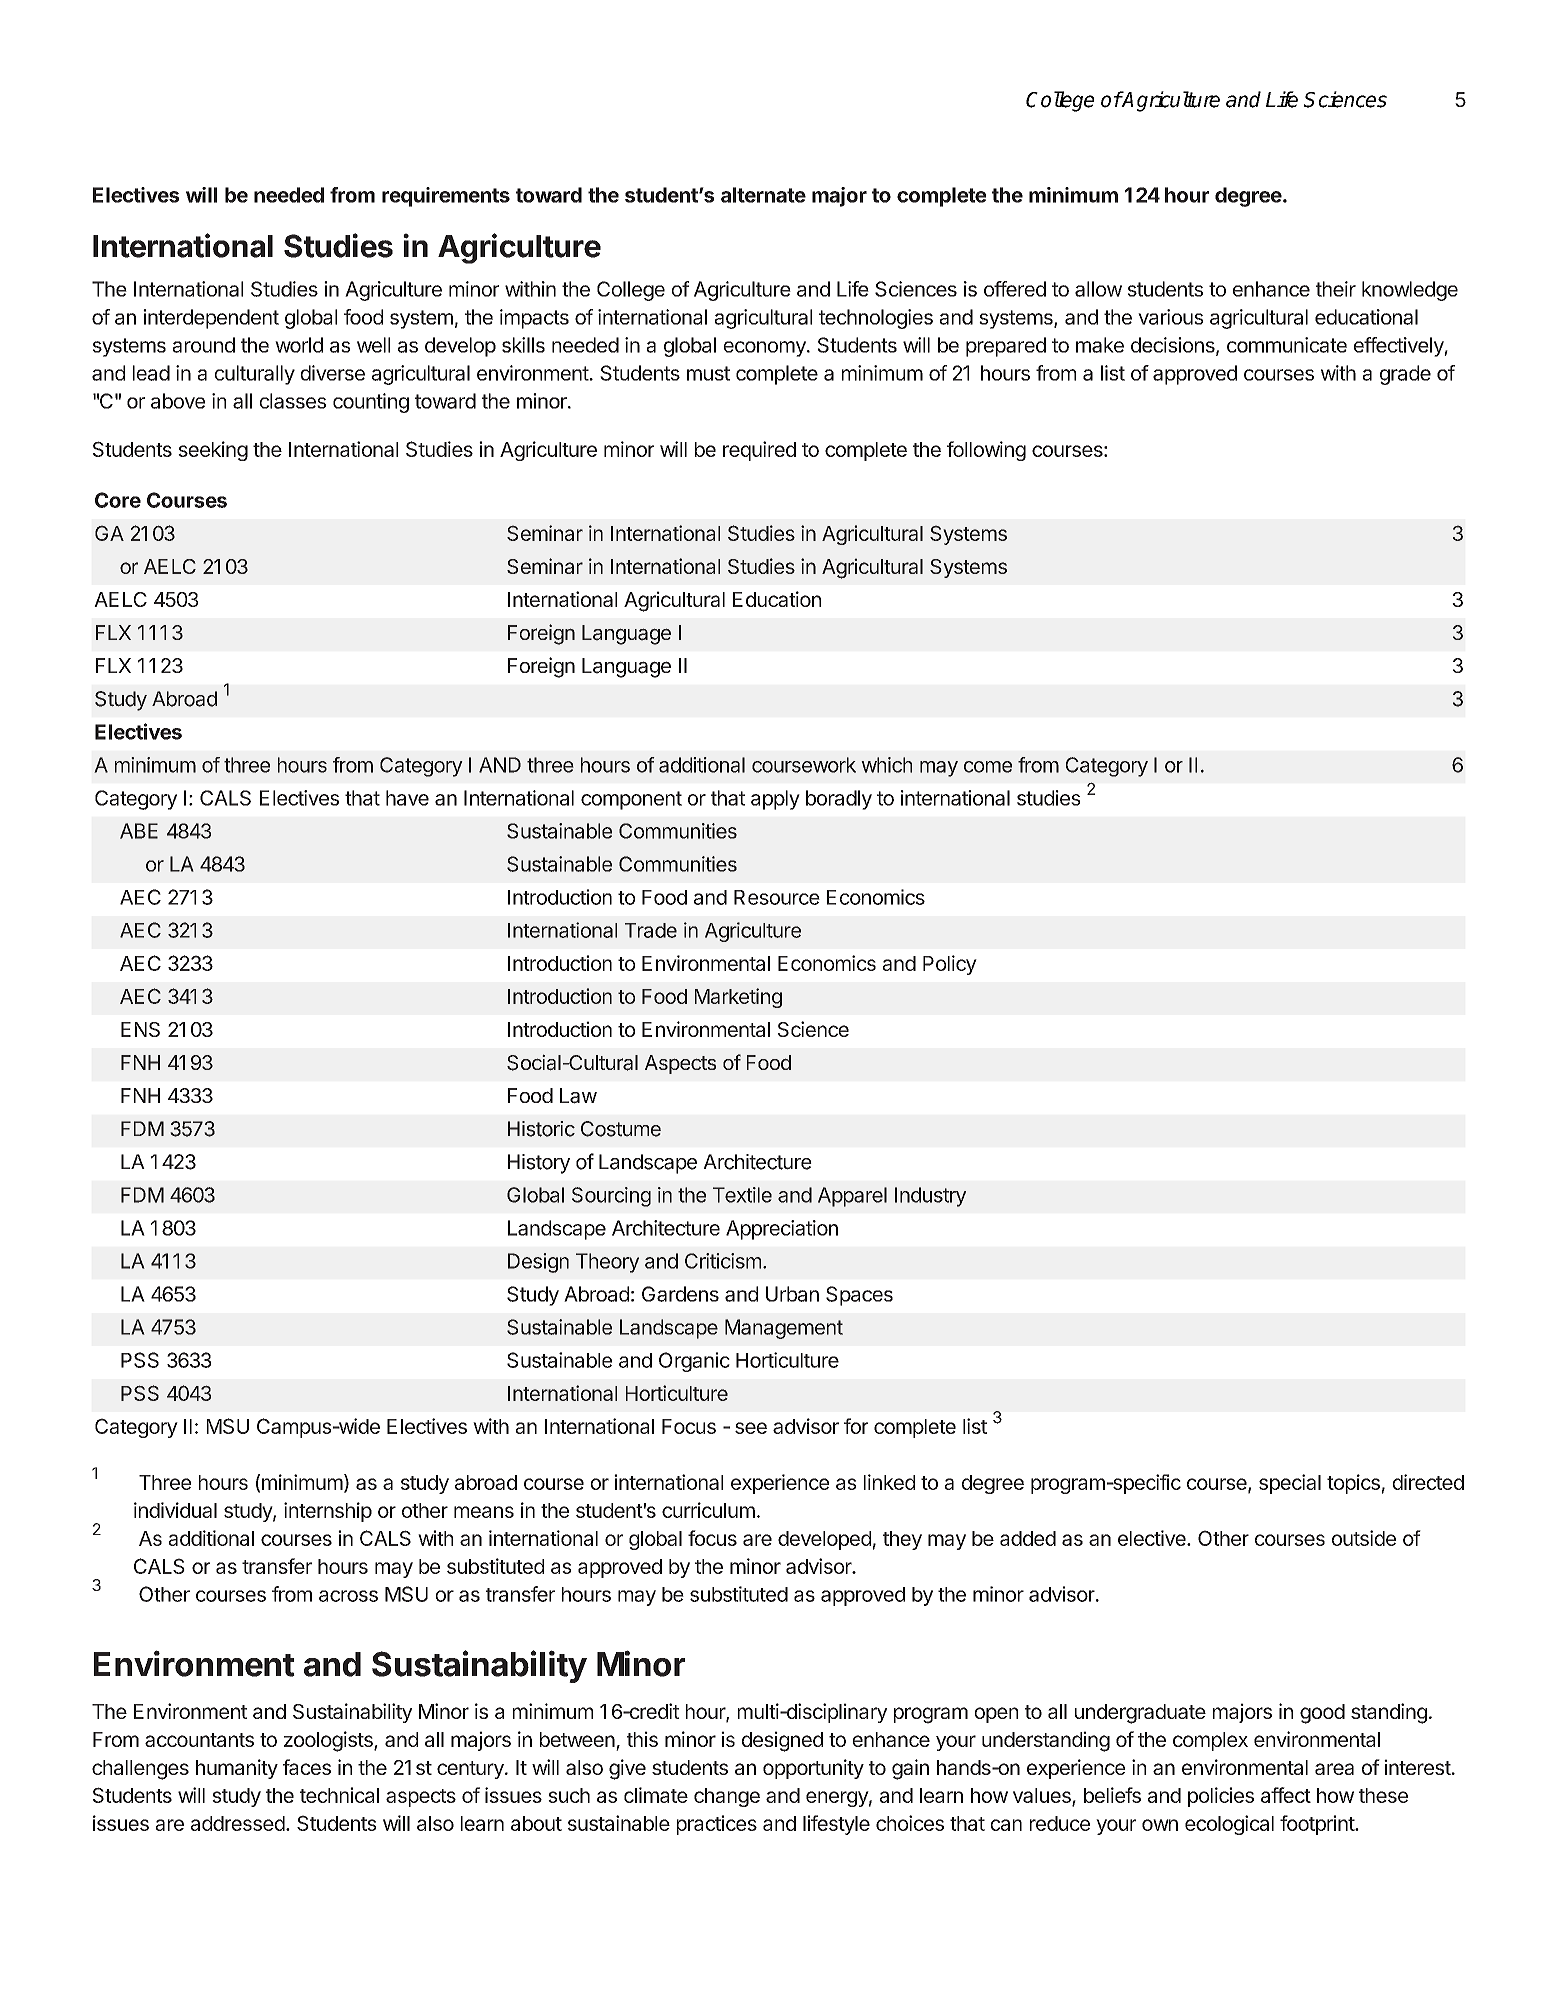  I want to click on faces, so click(307, 1767).
